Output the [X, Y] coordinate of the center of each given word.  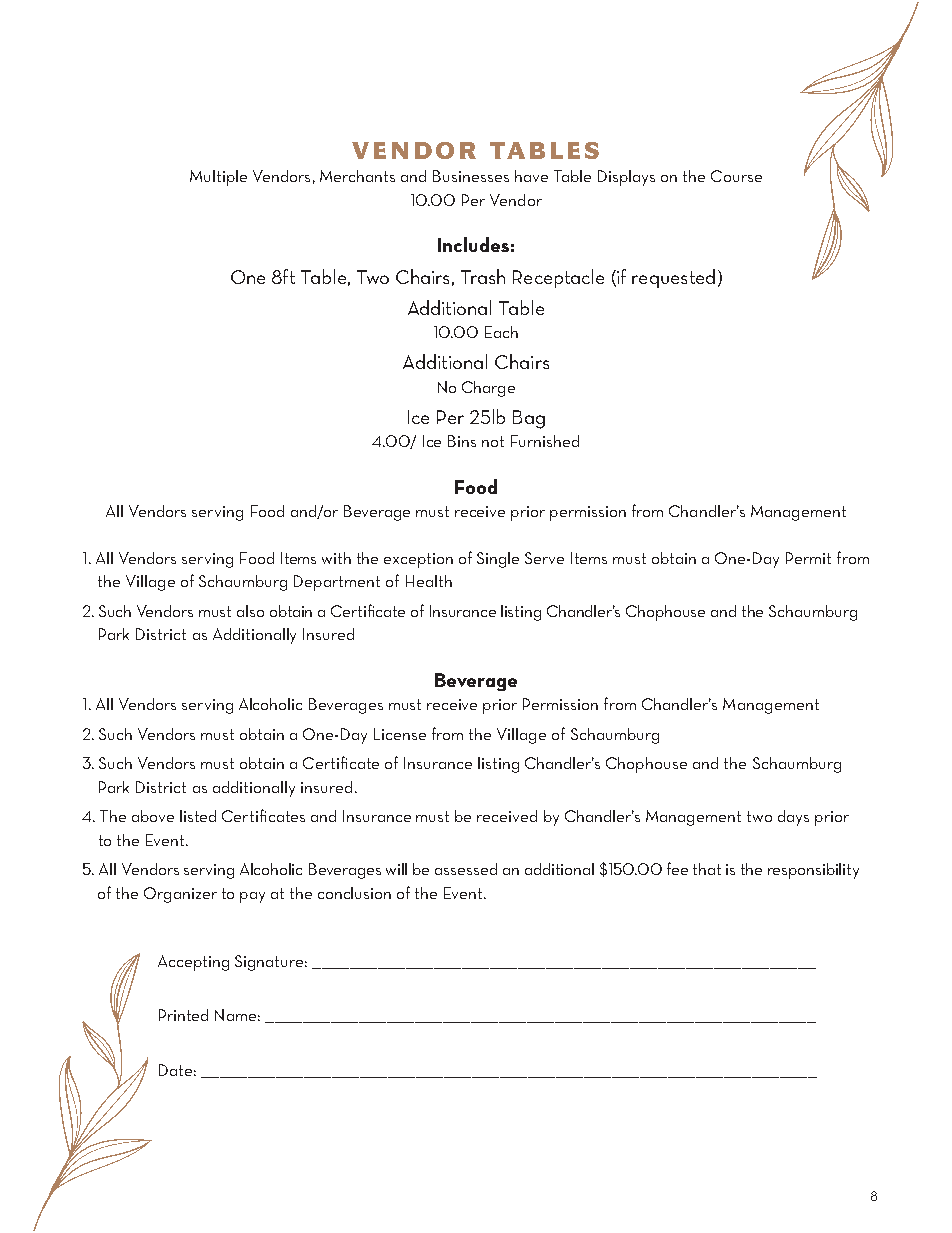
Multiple [218, 178]
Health [429, 581]
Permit [808, 558]
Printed [183, 1015]
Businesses [471, 176]
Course [736, 176]
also [250, 611]
